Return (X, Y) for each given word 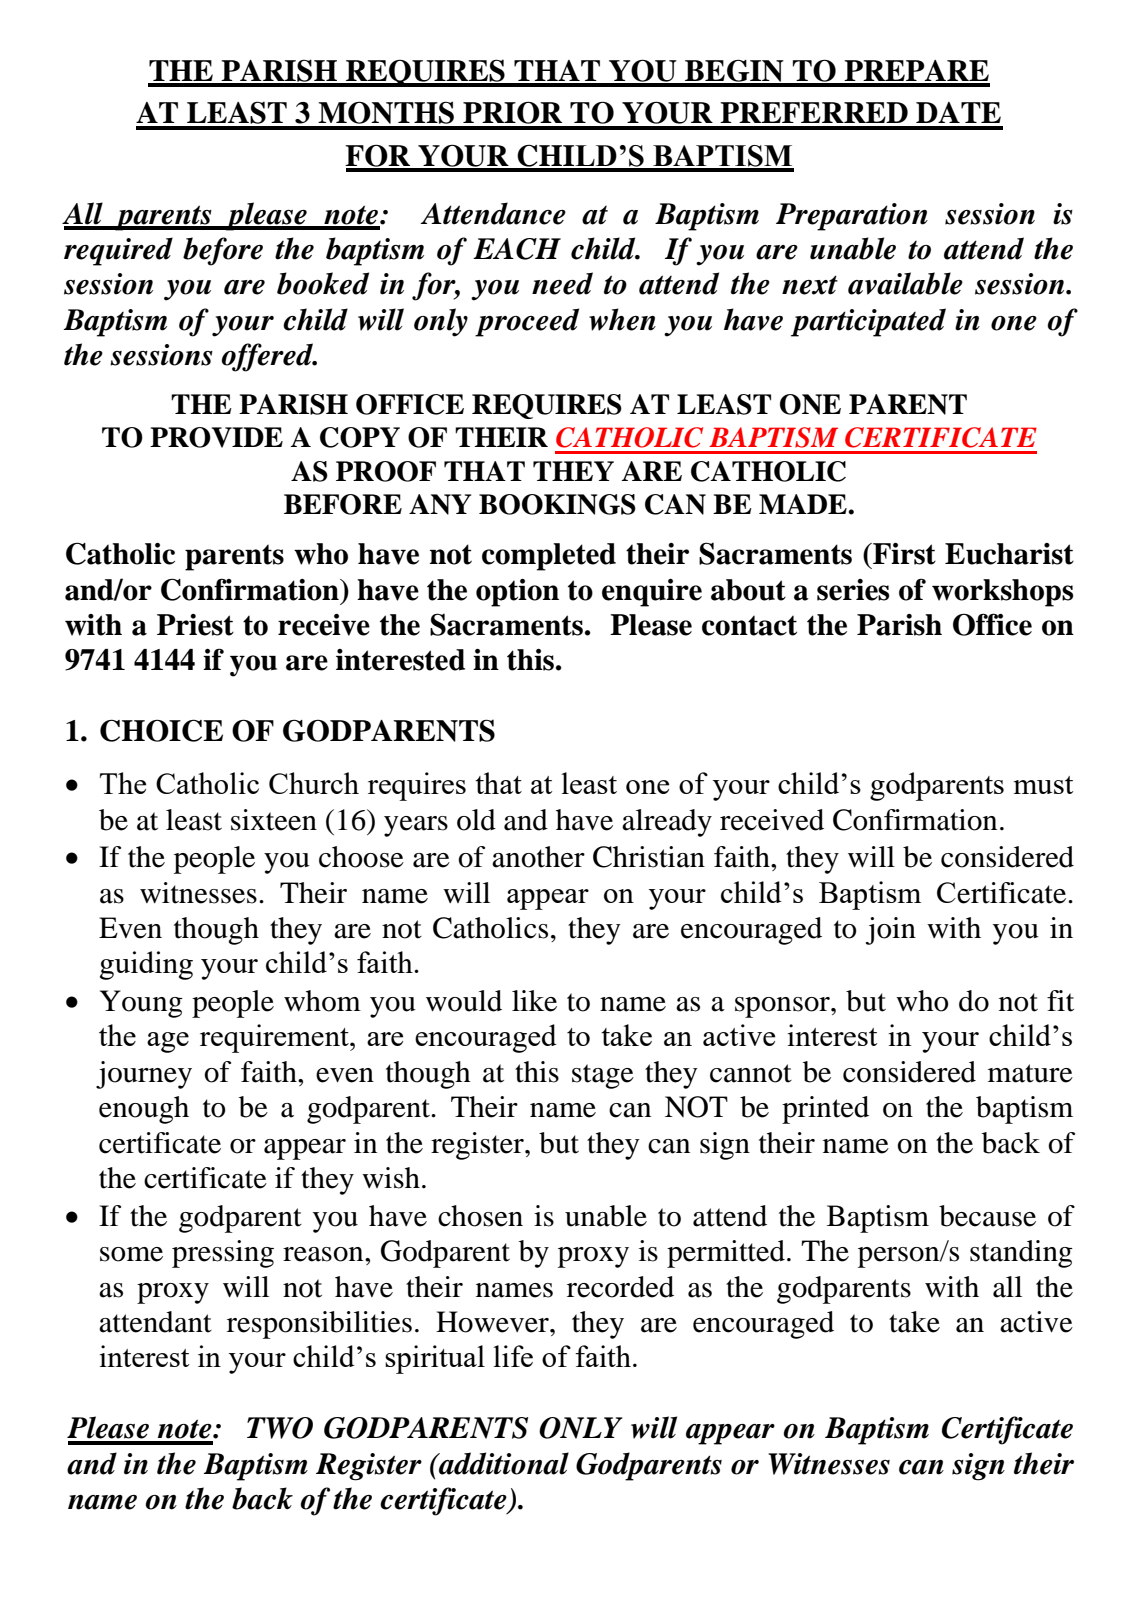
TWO (280, 1428)
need (562, 283)
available (905, 283)
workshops (1002, 593)
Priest (195, 625)
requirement (275, 1038)
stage (603, 1076)
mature (1030, 1073)
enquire (652, 593)
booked (323, 283)
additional (503, 1463)
